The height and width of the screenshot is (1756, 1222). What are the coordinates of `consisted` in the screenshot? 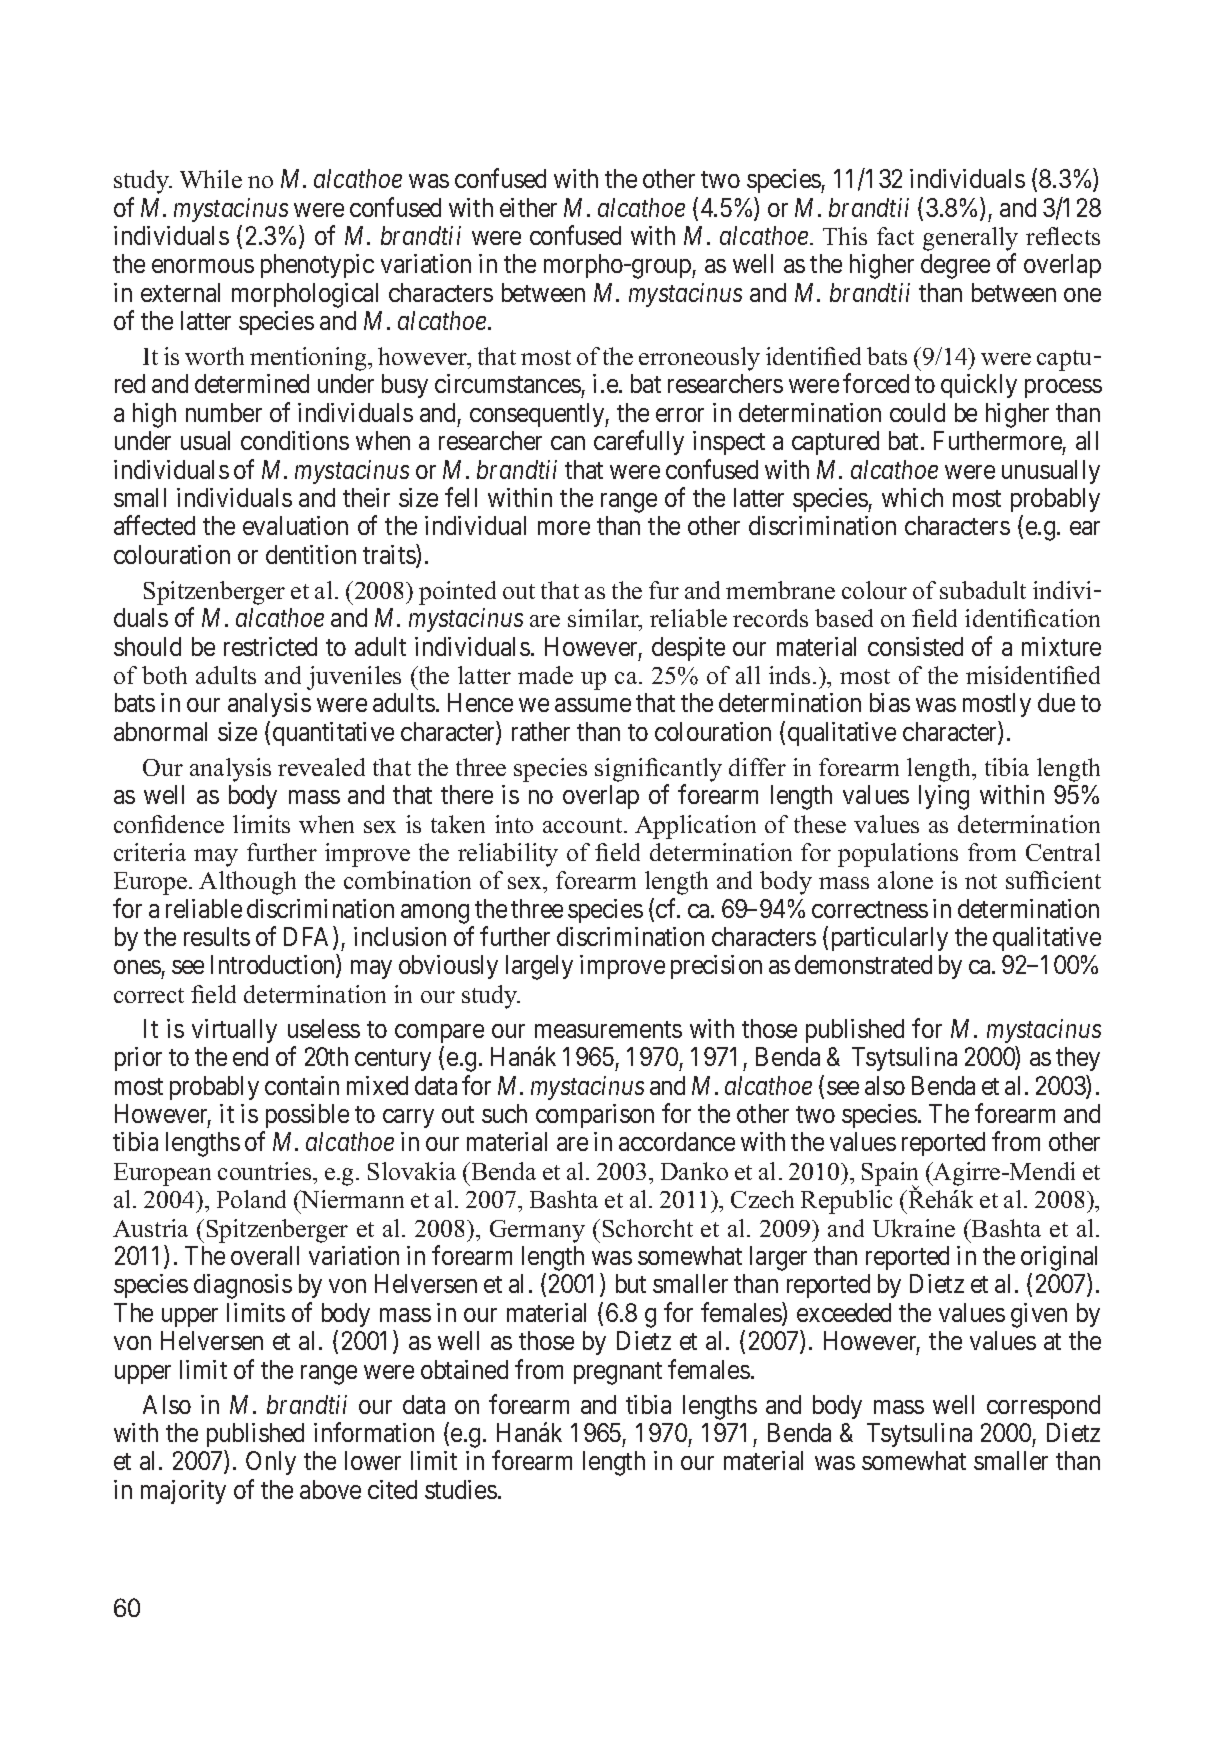 It's located at (915, 646).
